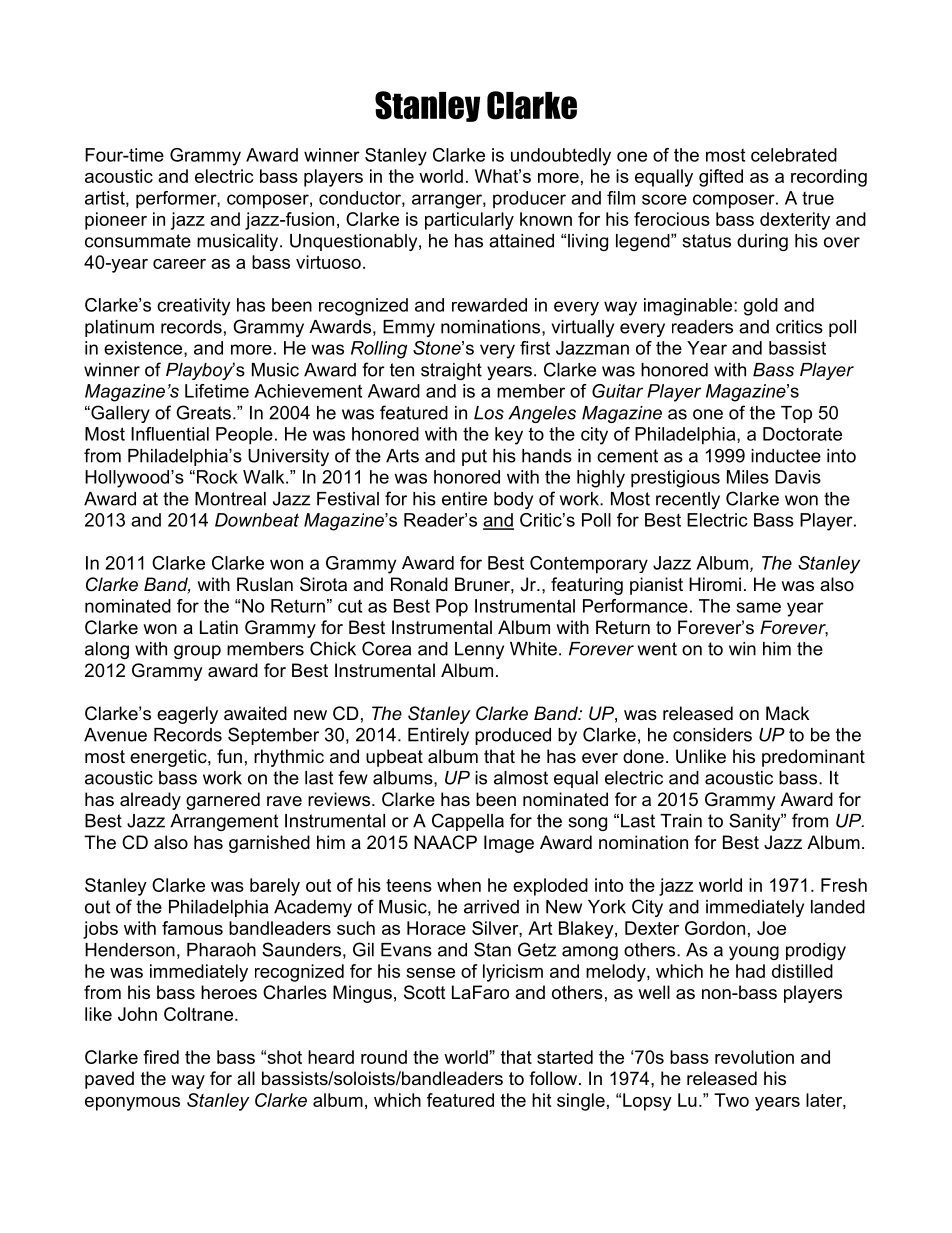  Describe the element at coordinates (513, 736) in the screenshot. I see `produced` at that location.
